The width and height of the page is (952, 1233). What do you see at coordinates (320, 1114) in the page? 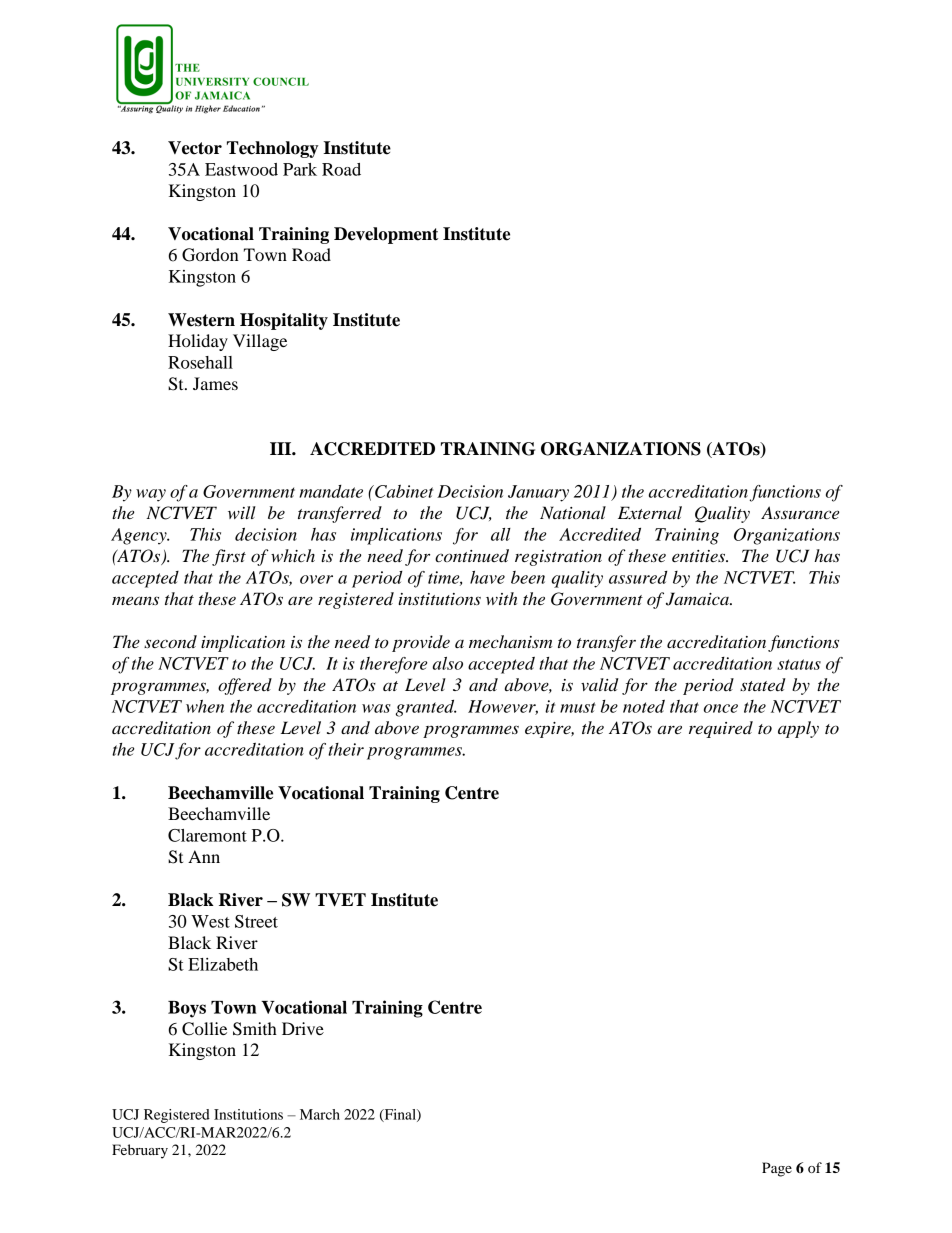
I see `March` at bounding box center [320, 1114].
